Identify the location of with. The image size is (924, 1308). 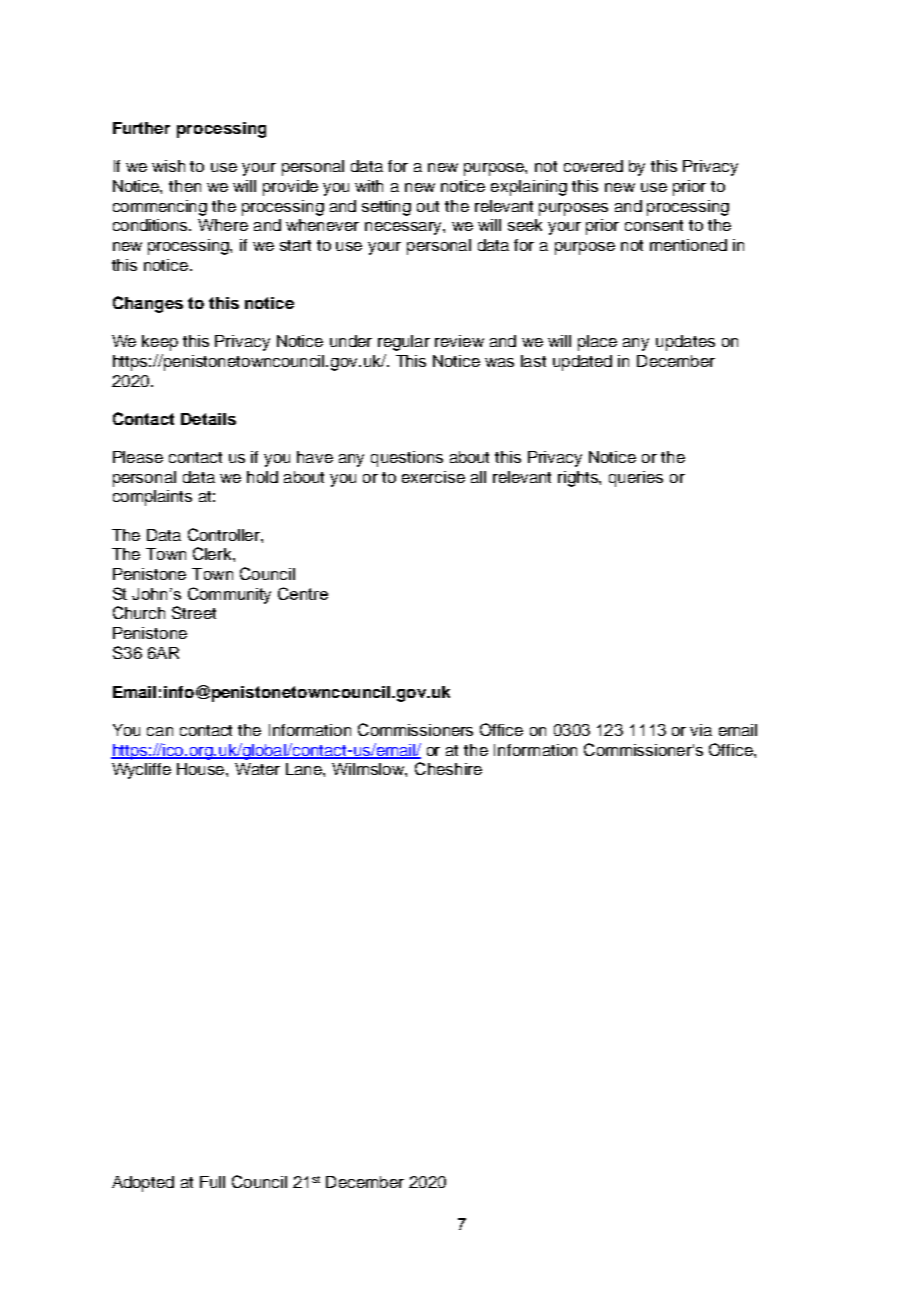
(369, 186).
